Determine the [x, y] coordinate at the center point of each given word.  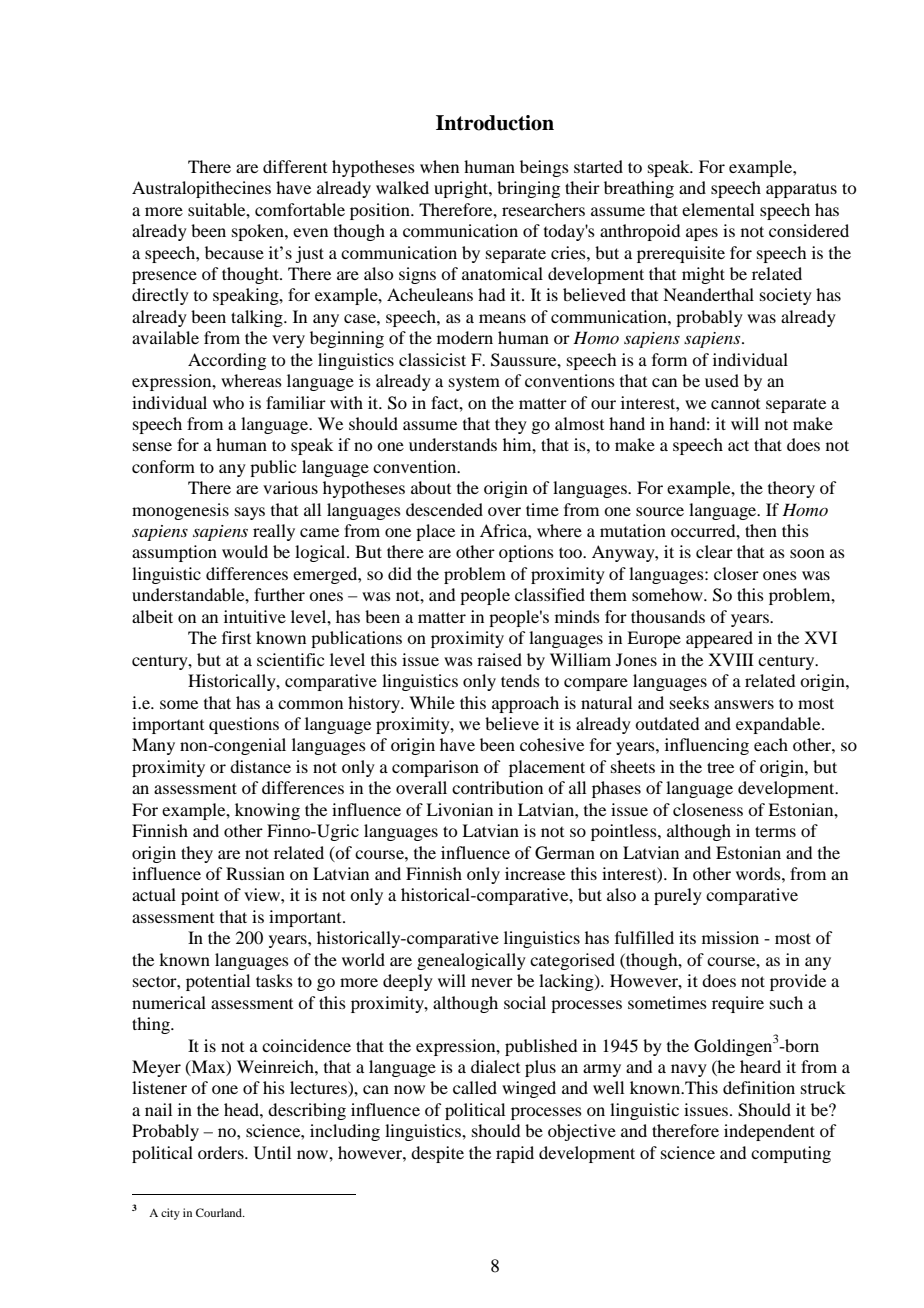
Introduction [495, 123]
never [492, 982]
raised [499, 659]
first [236, 637]
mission [730, 937]
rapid [515, 1154]
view [263, 894]
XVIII [731, 659]
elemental [718, 209]
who [228, 402]
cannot [735, 404]
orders [222, 1152]
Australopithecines [201, 189]
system [474, 383]
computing [791, 1154]
